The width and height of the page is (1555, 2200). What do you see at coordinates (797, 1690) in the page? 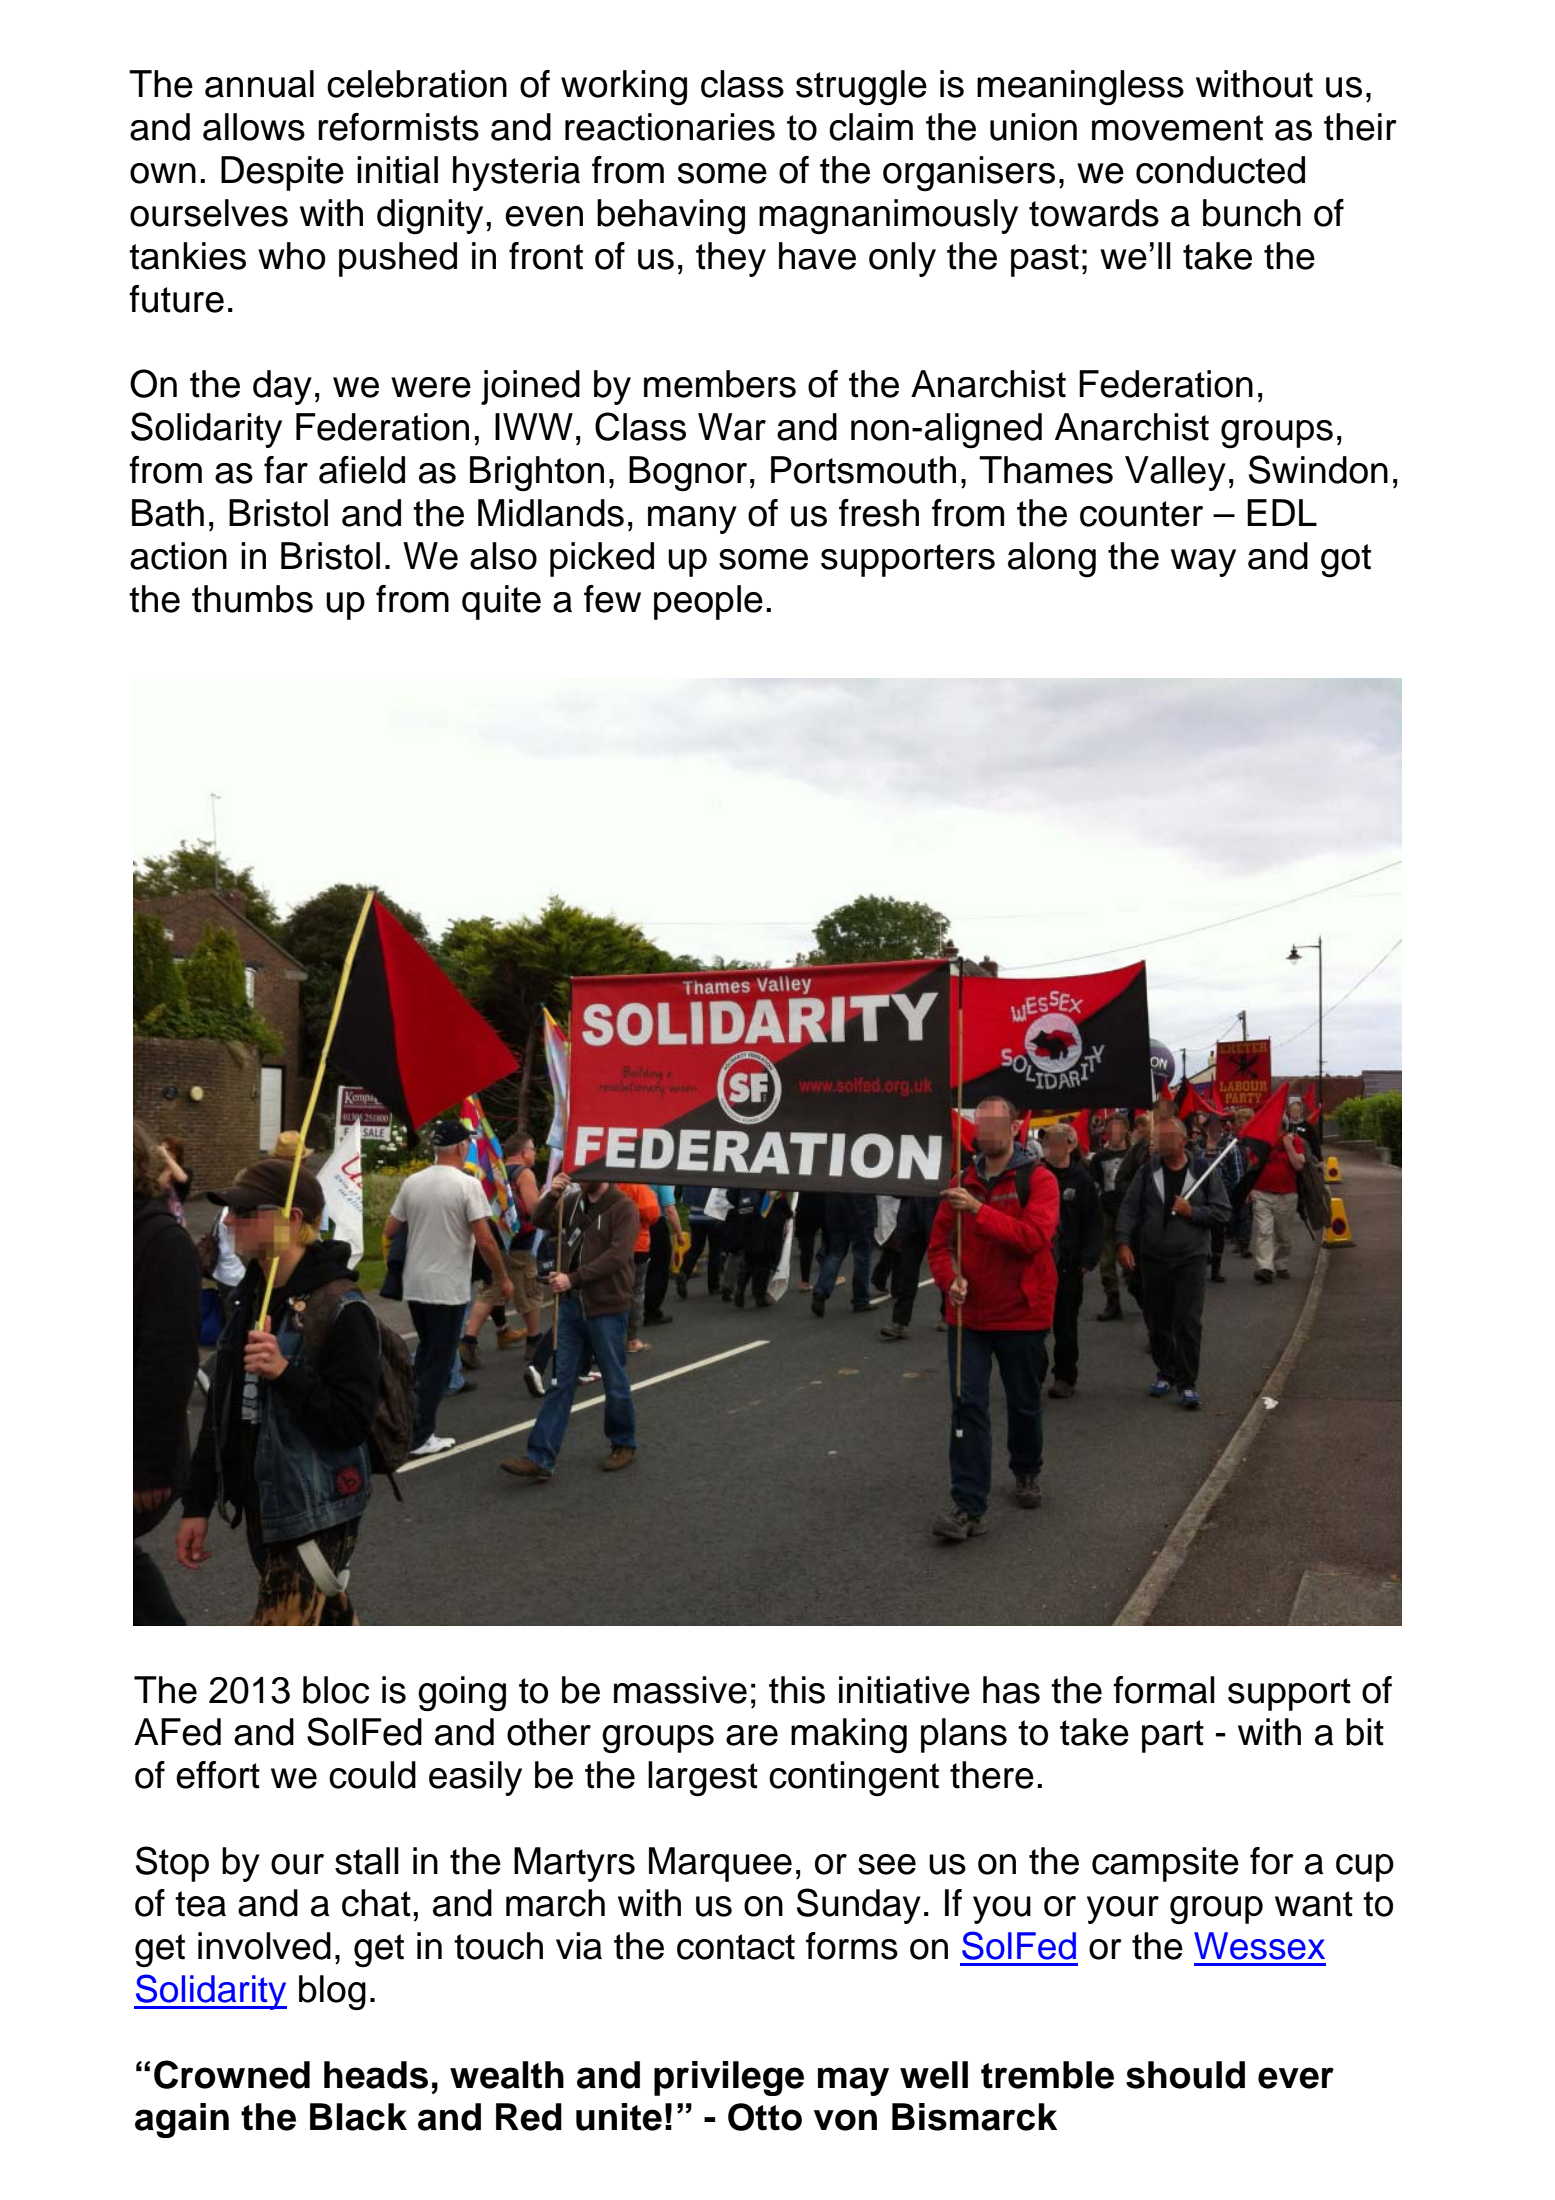
I see `this` at bounding box center [797, 1690].
